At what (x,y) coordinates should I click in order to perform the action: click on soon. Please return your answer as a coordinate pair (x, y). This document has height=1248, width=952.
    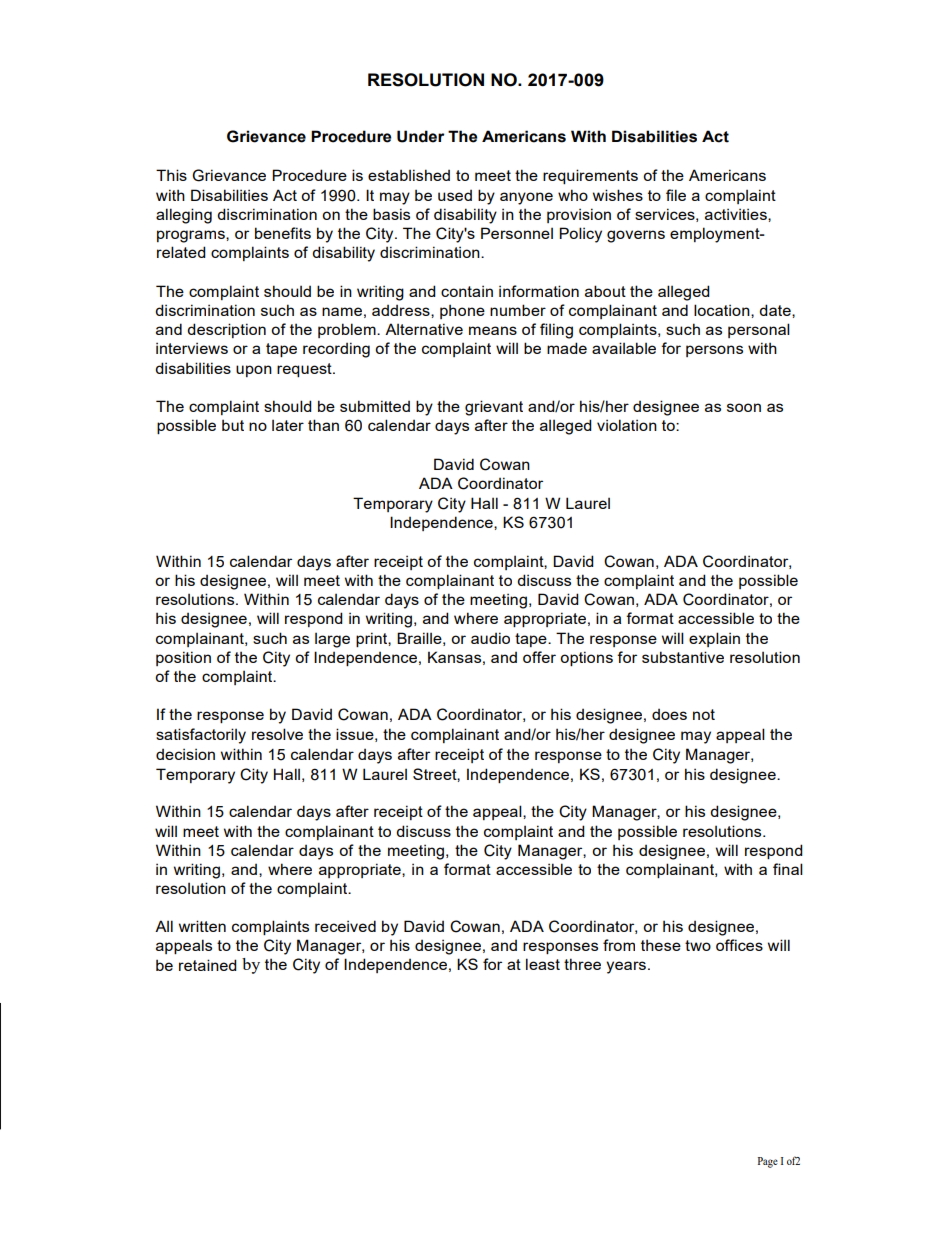
    Looking at the image, I should click on (744, 407).
